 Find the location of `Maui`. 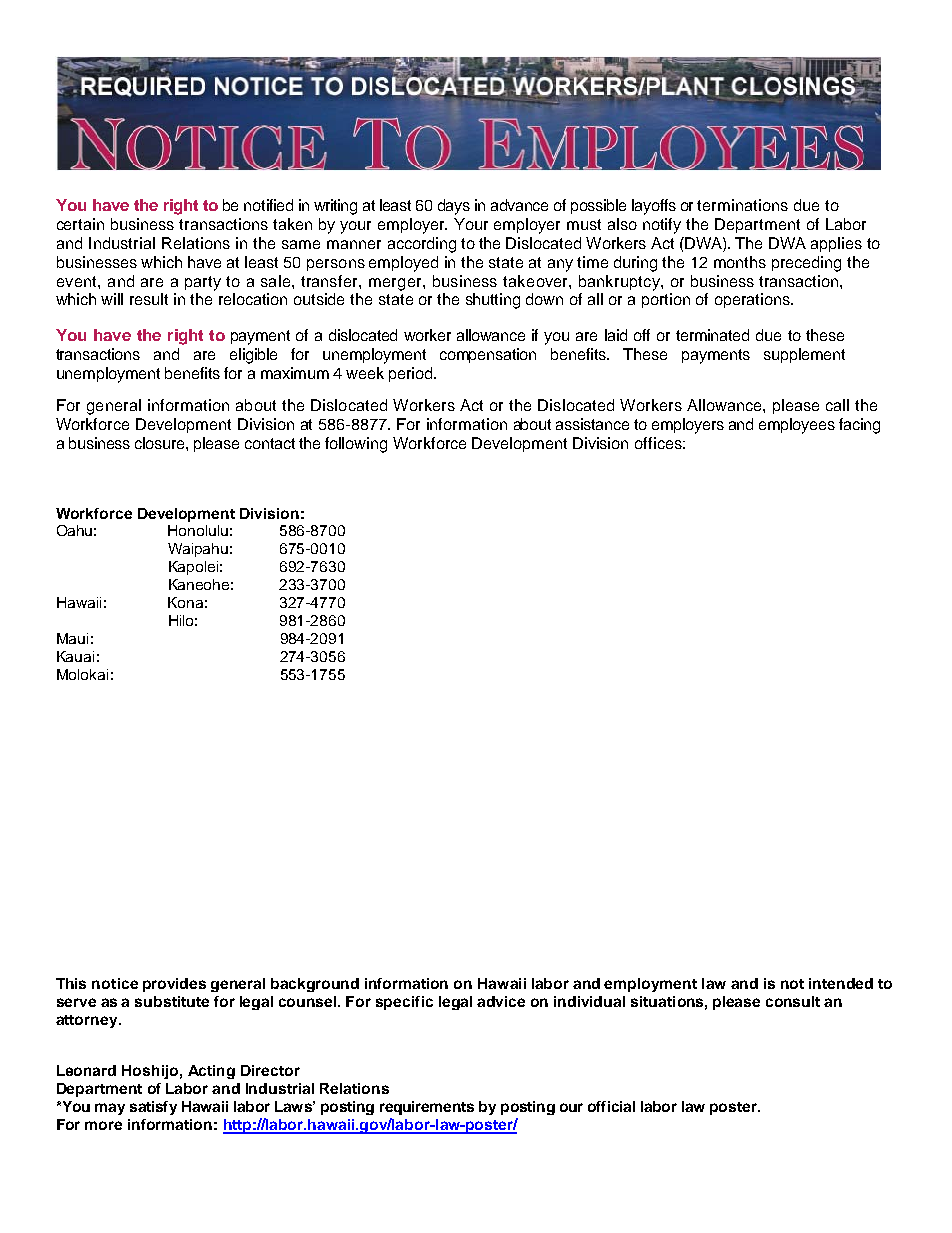

Maui is located at coordinates (72, 638).
